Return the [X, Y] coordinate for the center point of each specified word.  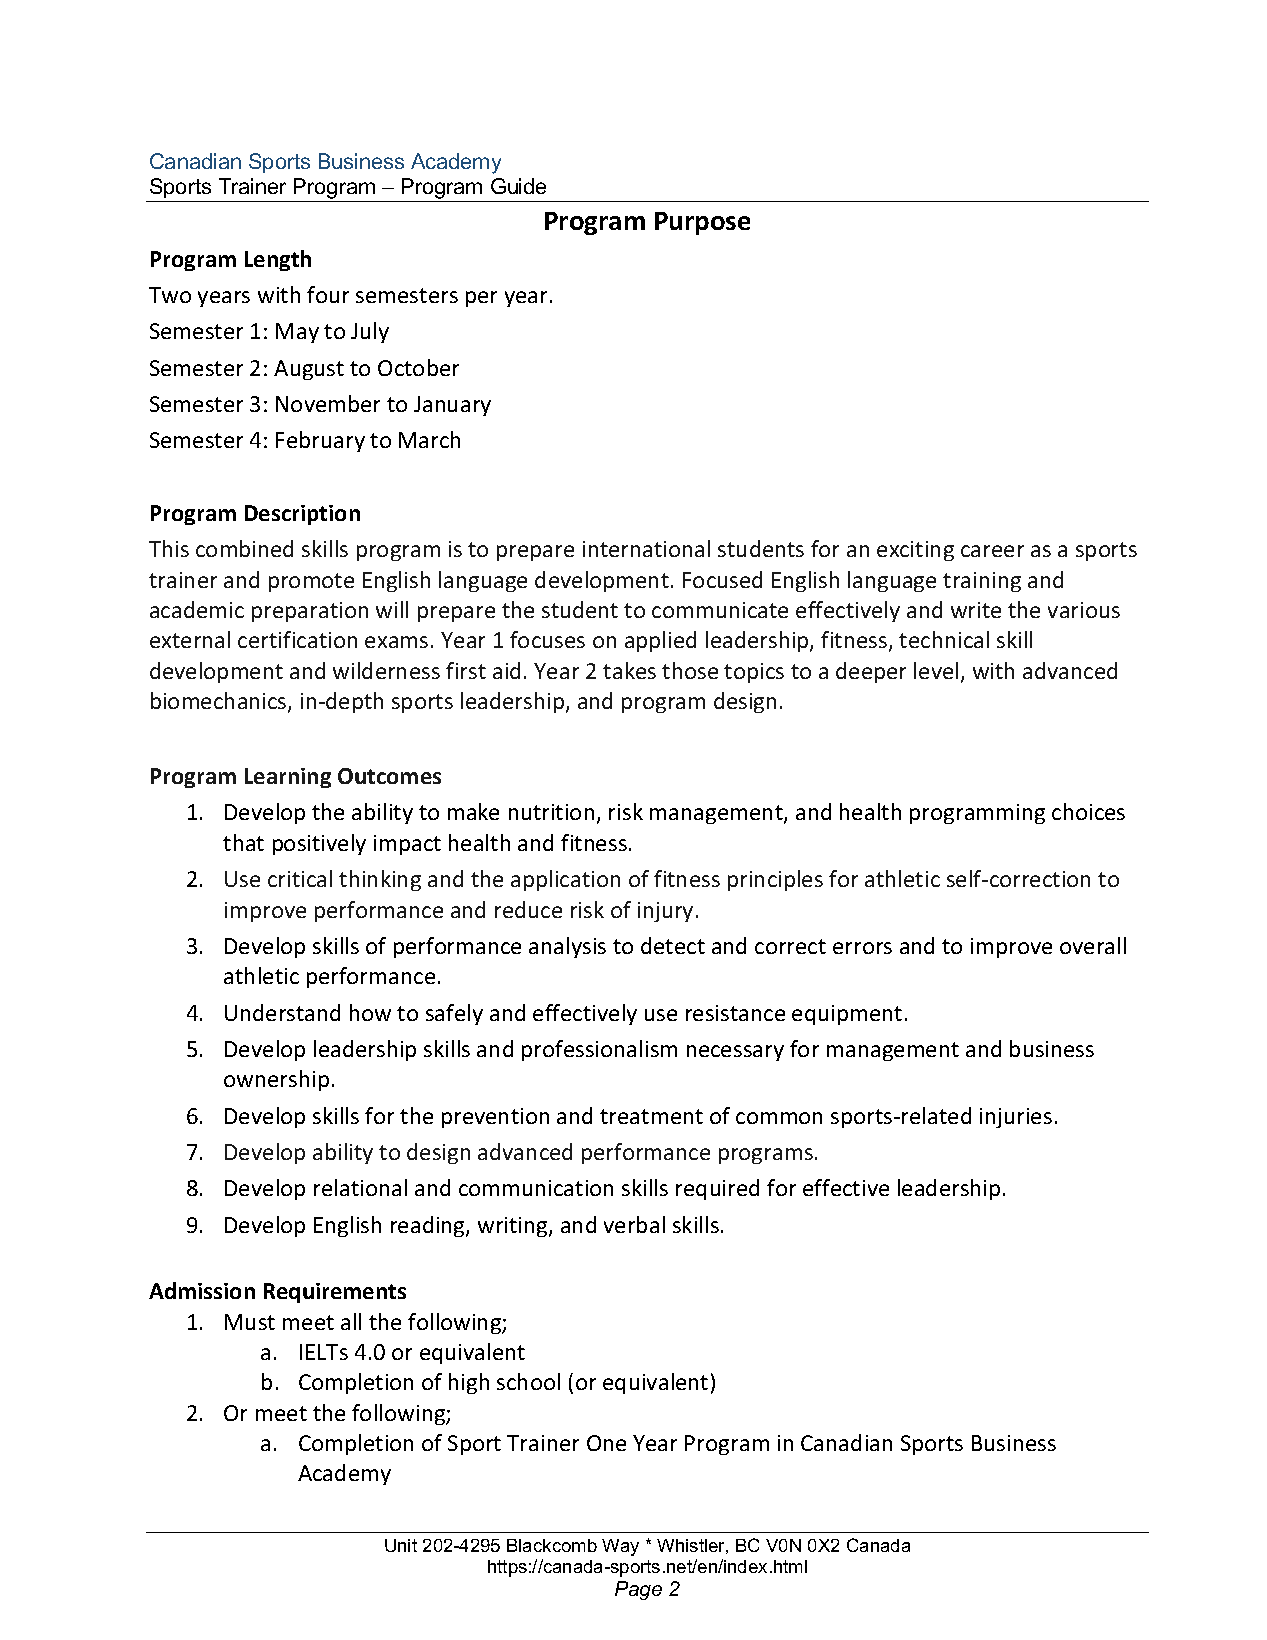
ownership [276, 1080]
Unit [401, 1545]
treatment [651, 1116]
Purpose [702, 223]
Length [278, 260]
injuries [1016, 1118]
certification [297, 639]
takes [629, 670]
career [992, 551]
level [936, 670]
